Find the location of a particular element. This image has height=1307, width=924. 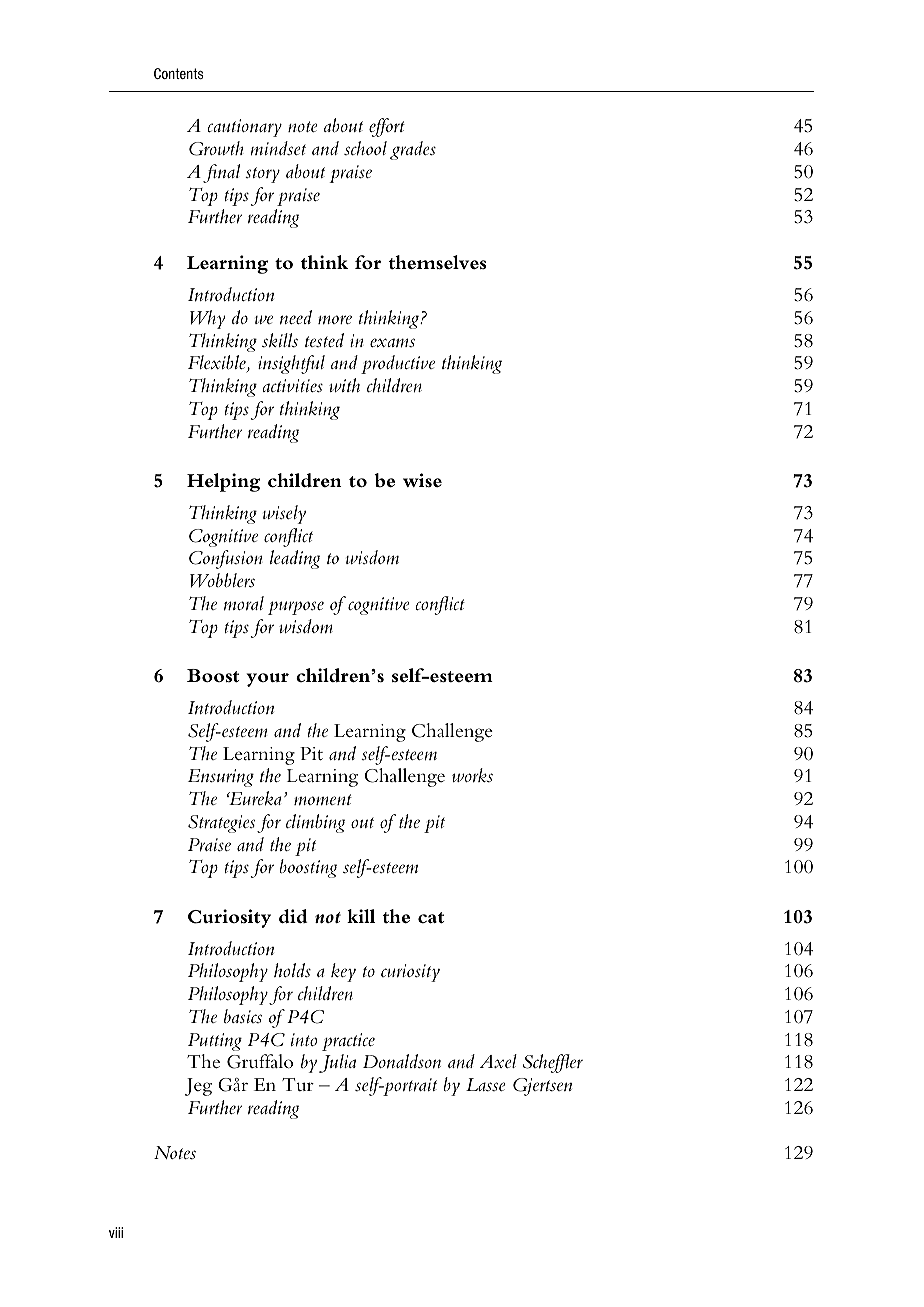

Flexible is located at coordinates (218, 363).
